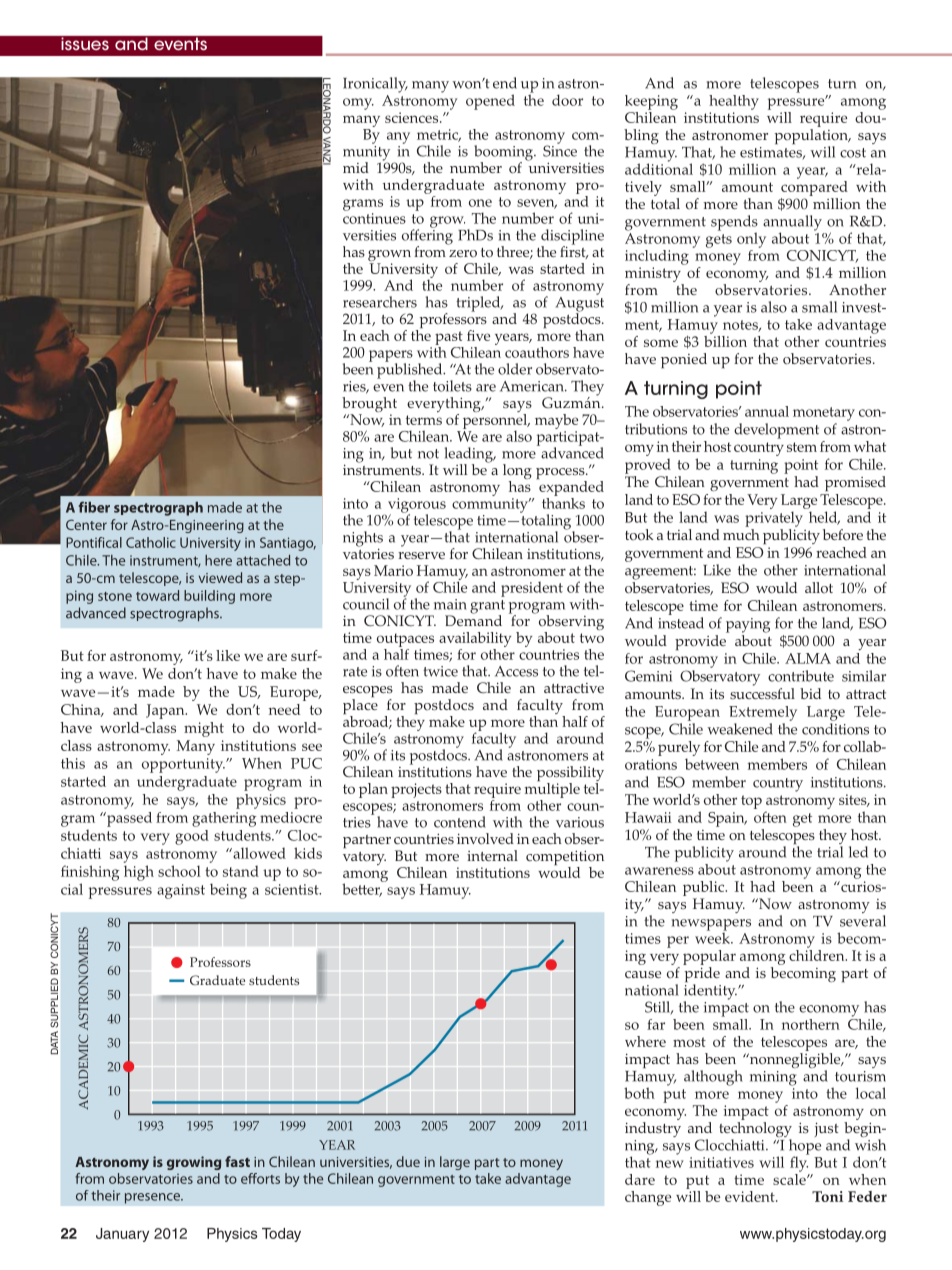 This document has width=952, height=1270. I want to click on mid, so click(356, 167).
